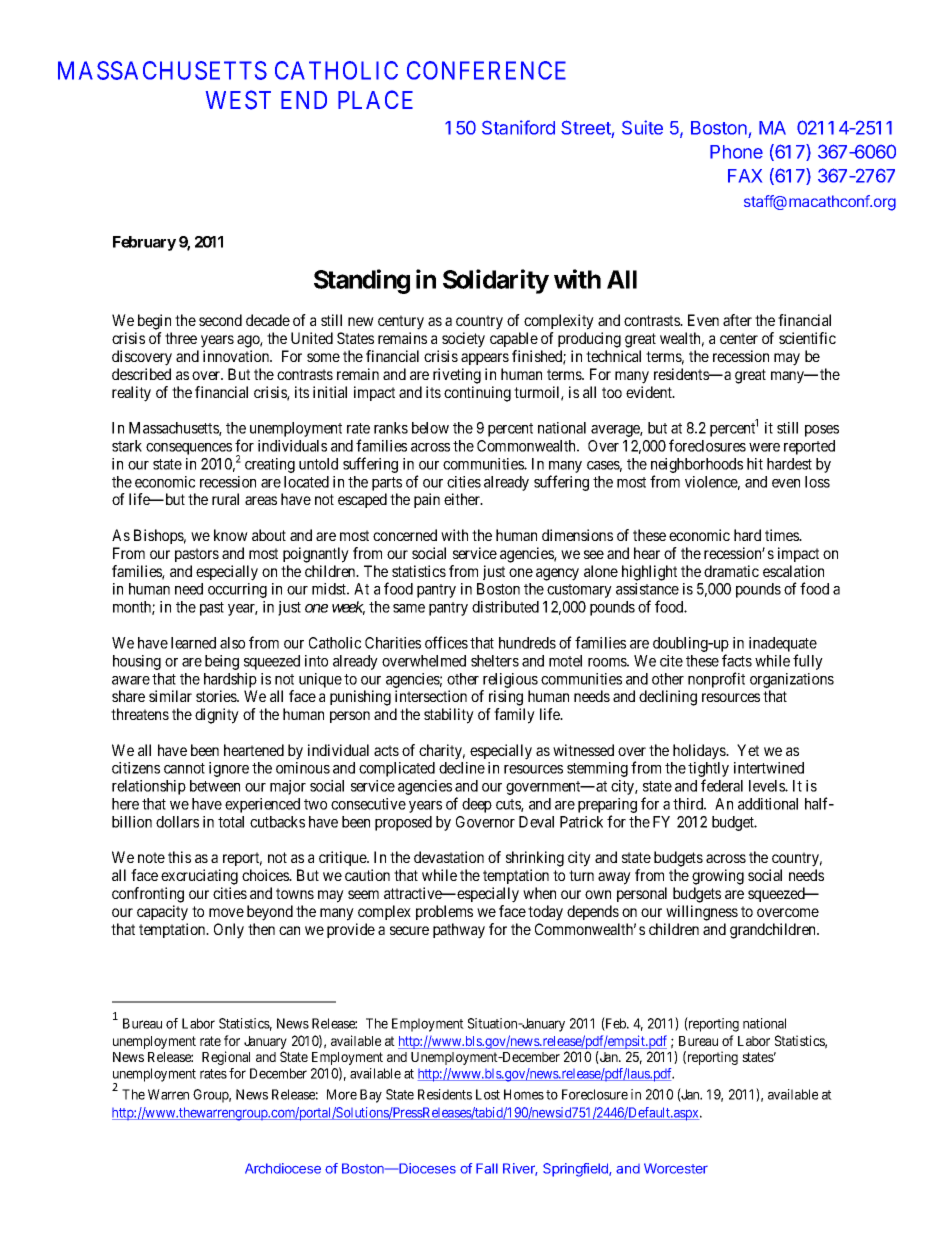 The width and height of the screenshot is (952, 1233). I want to click on Worcester, so click(676, 1168).
